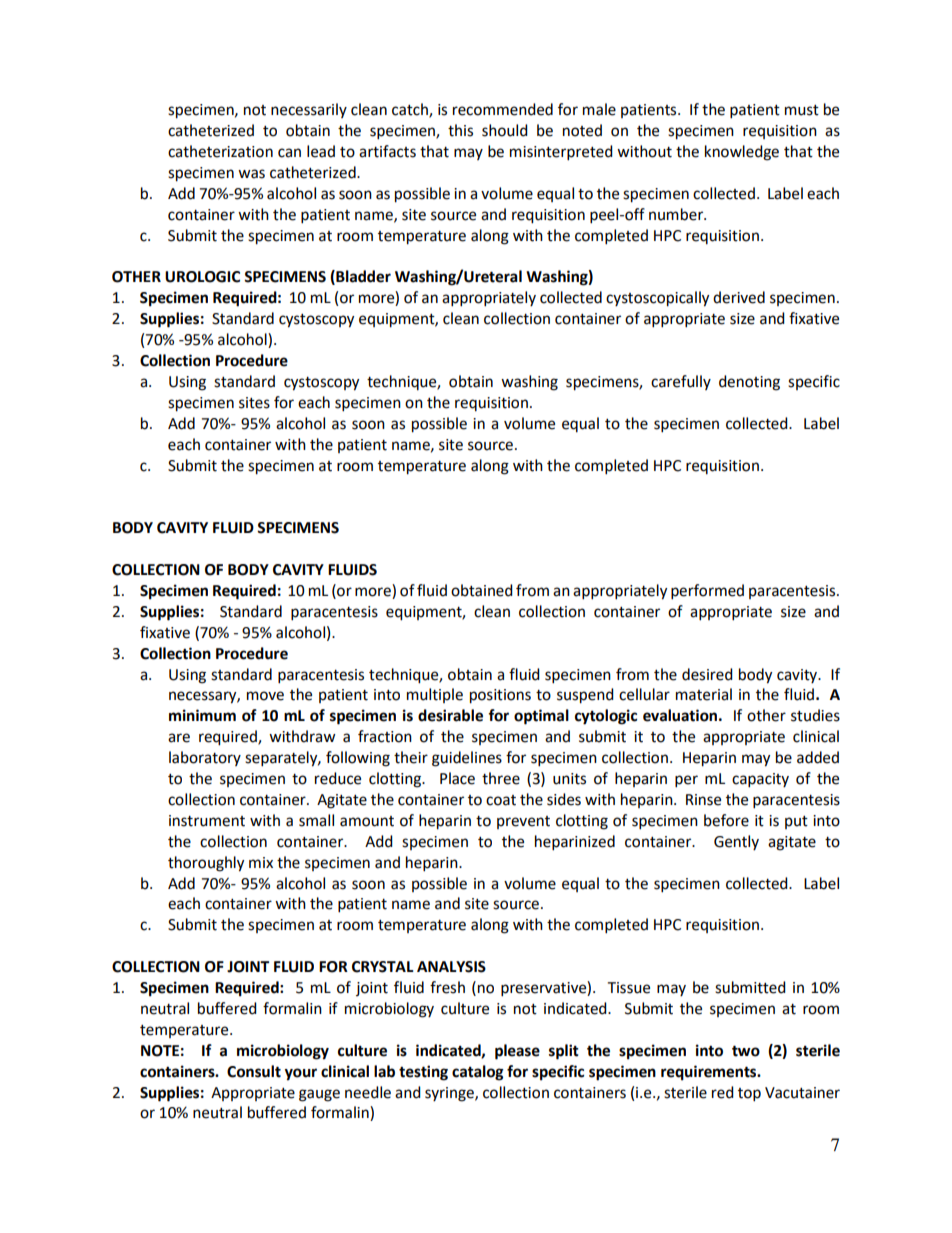 The height and width of the image is (1233, 952). What do you see at coordinates (505, 130) in the image?
I see `should` at bounding box center [505, 130].
